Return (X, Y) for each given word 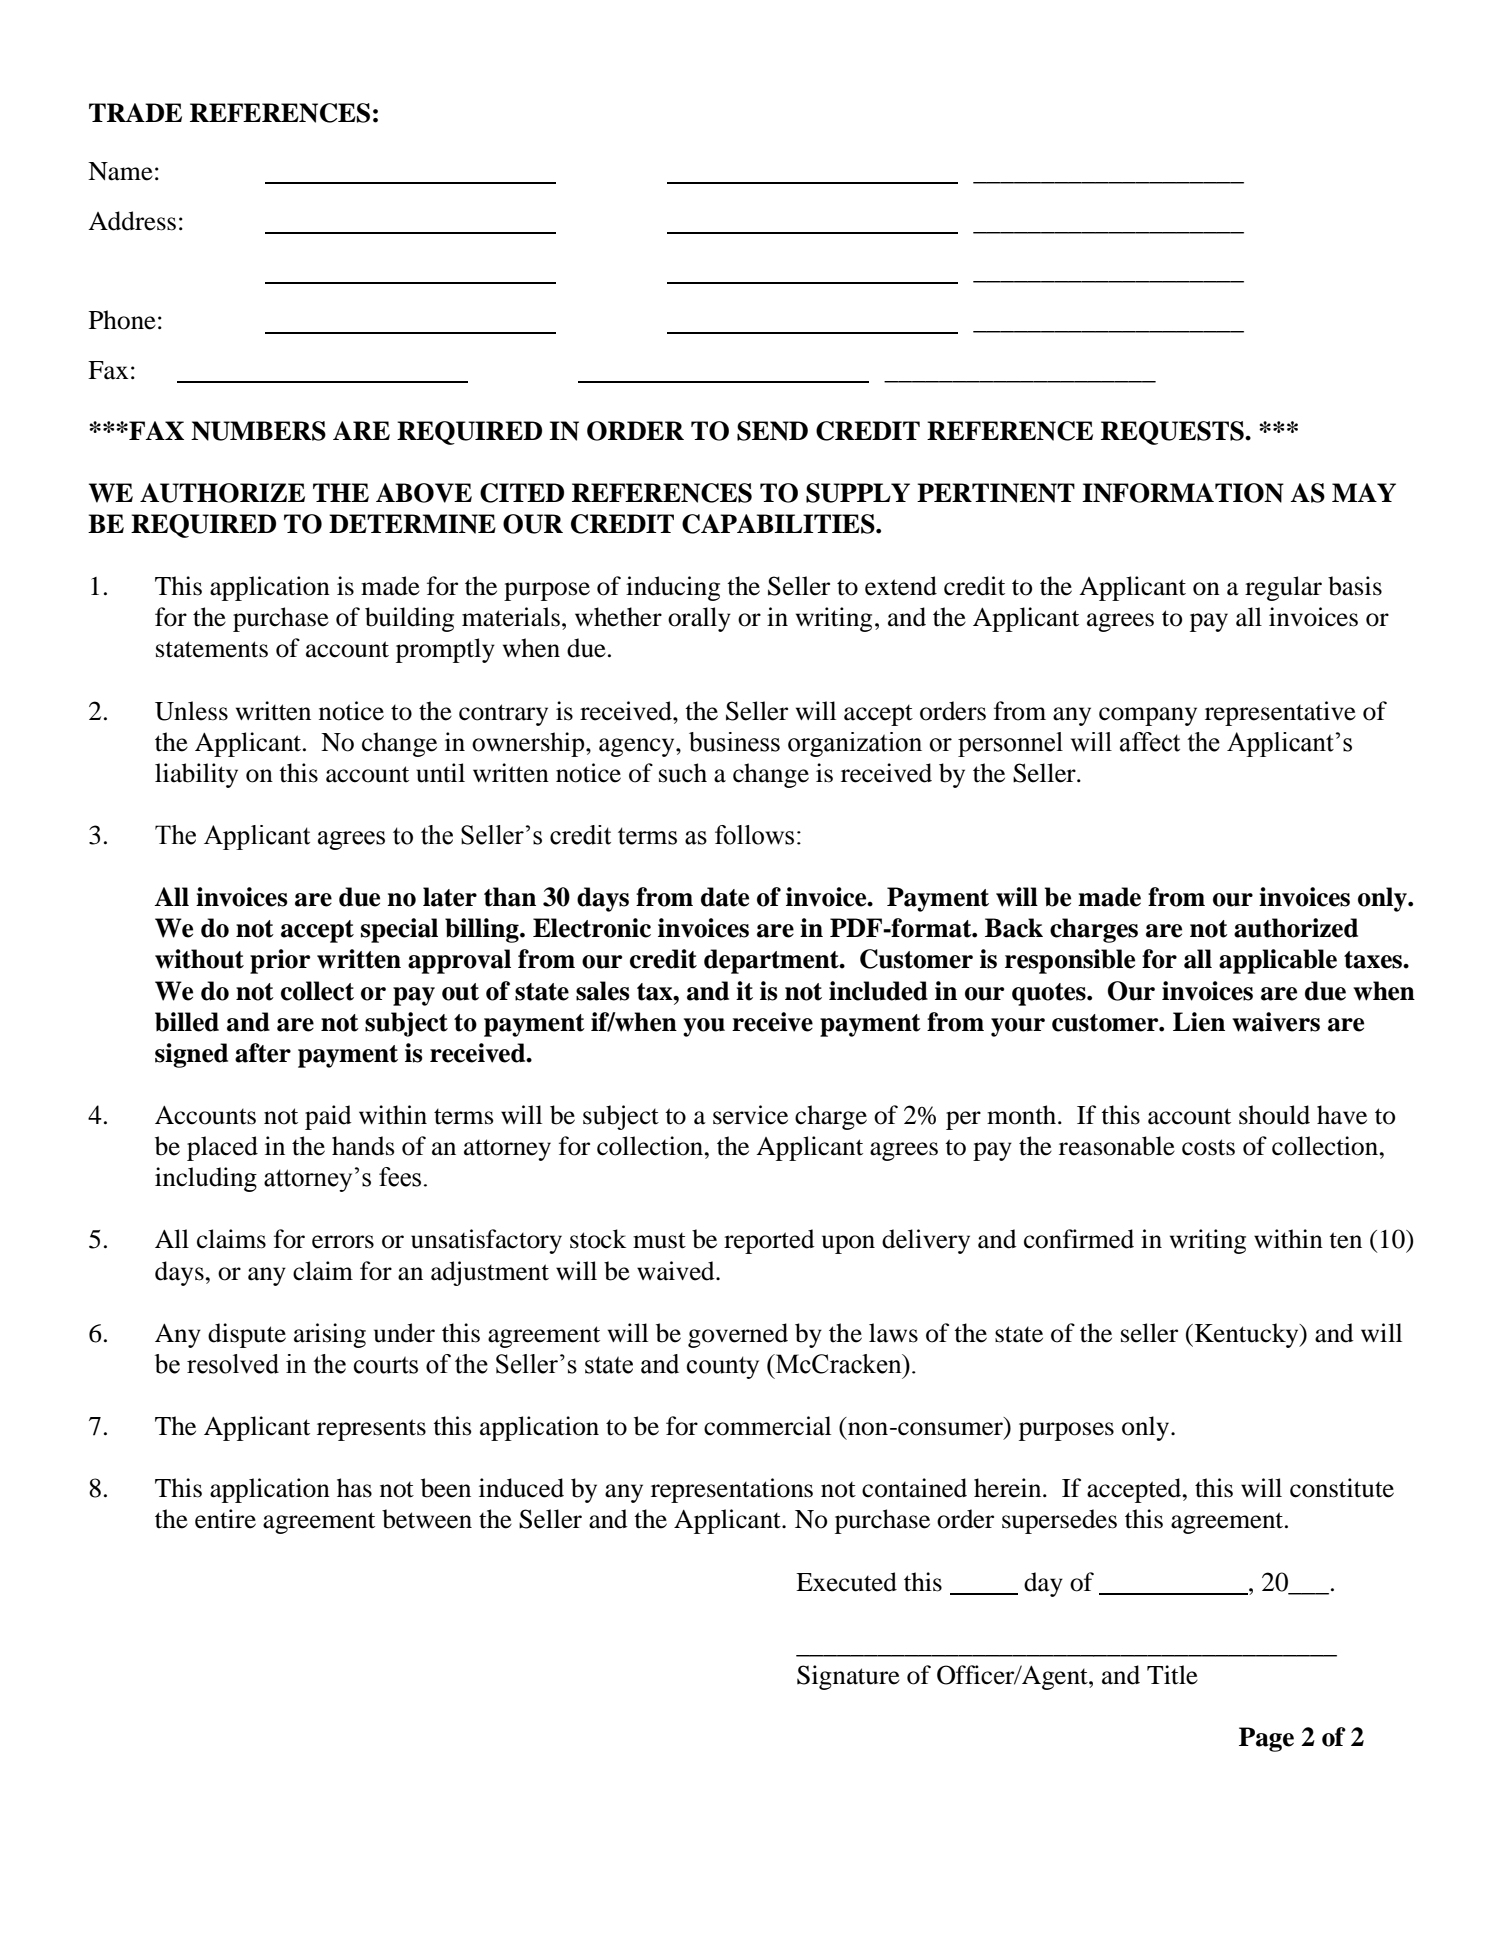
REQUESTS (1173, 433)
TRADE (135, 112)
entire (225, 1519)
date (725, 897)
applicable (1278, 961)
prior (280, 961)
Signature (848, 1677)
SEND (772, 431)
